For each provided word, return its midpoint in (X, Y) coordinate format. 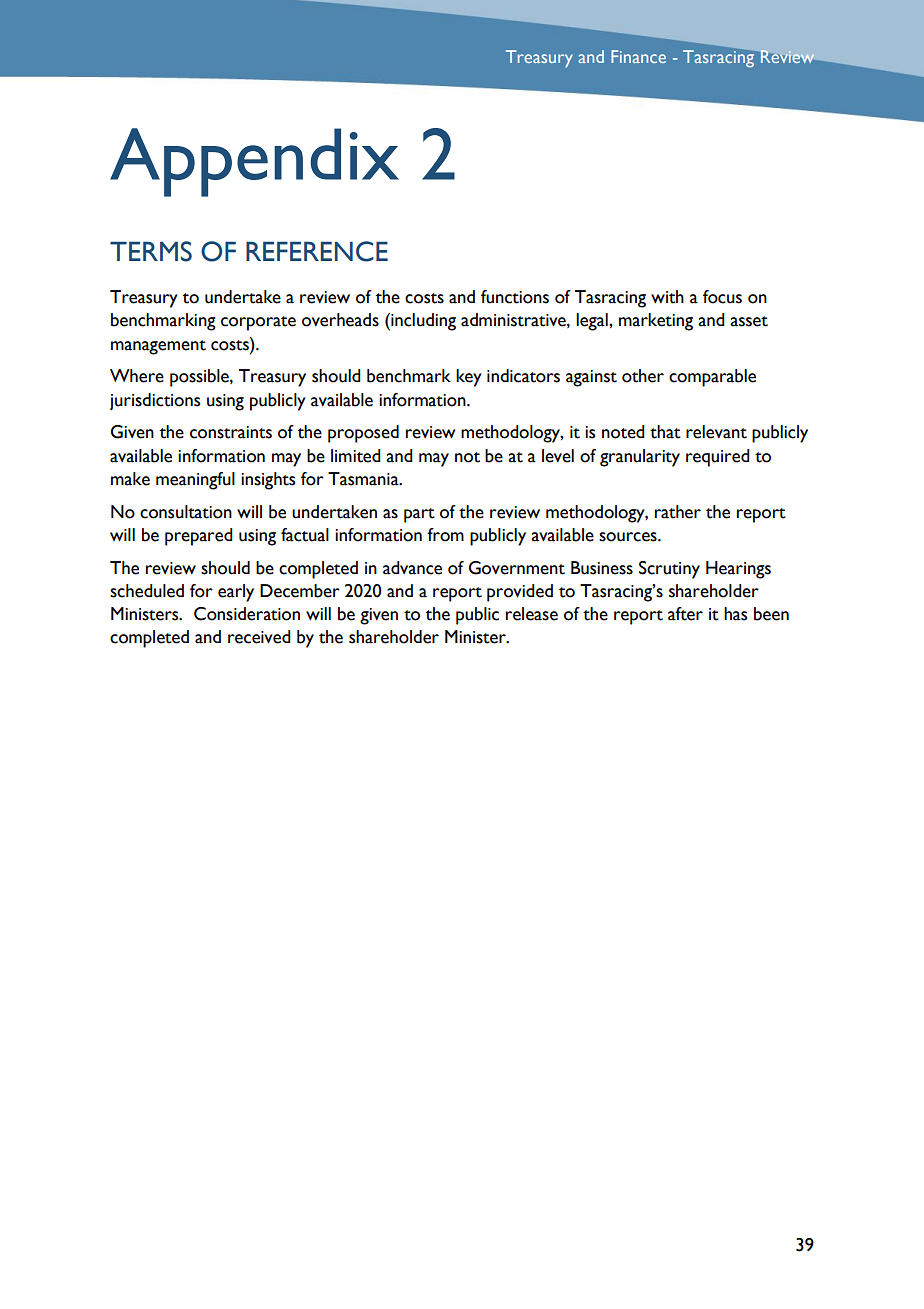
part (419, 515)
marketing (656, 322)
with (667, 297)
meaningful (195, 481)
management (158, 347)
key (469, 378)
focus (722, 297)
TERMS (151, 251)
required (718, 458)
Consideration (247, 614)
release (532, 614)
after (685, 614)
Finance (638, 56)
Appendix (254, 162)
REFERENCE (317, 251)
